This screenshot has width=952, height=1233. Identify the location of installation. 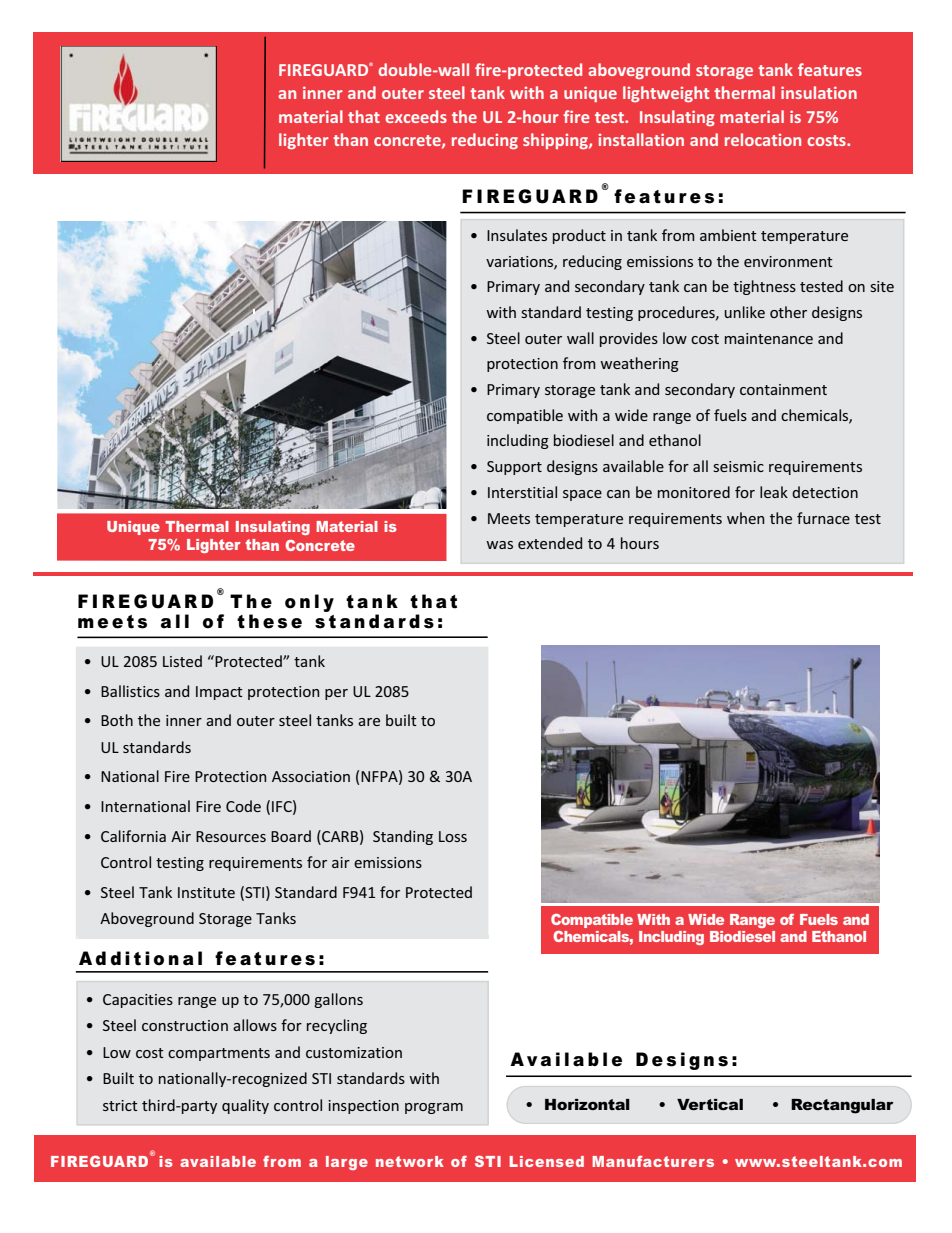
(641, 139).
